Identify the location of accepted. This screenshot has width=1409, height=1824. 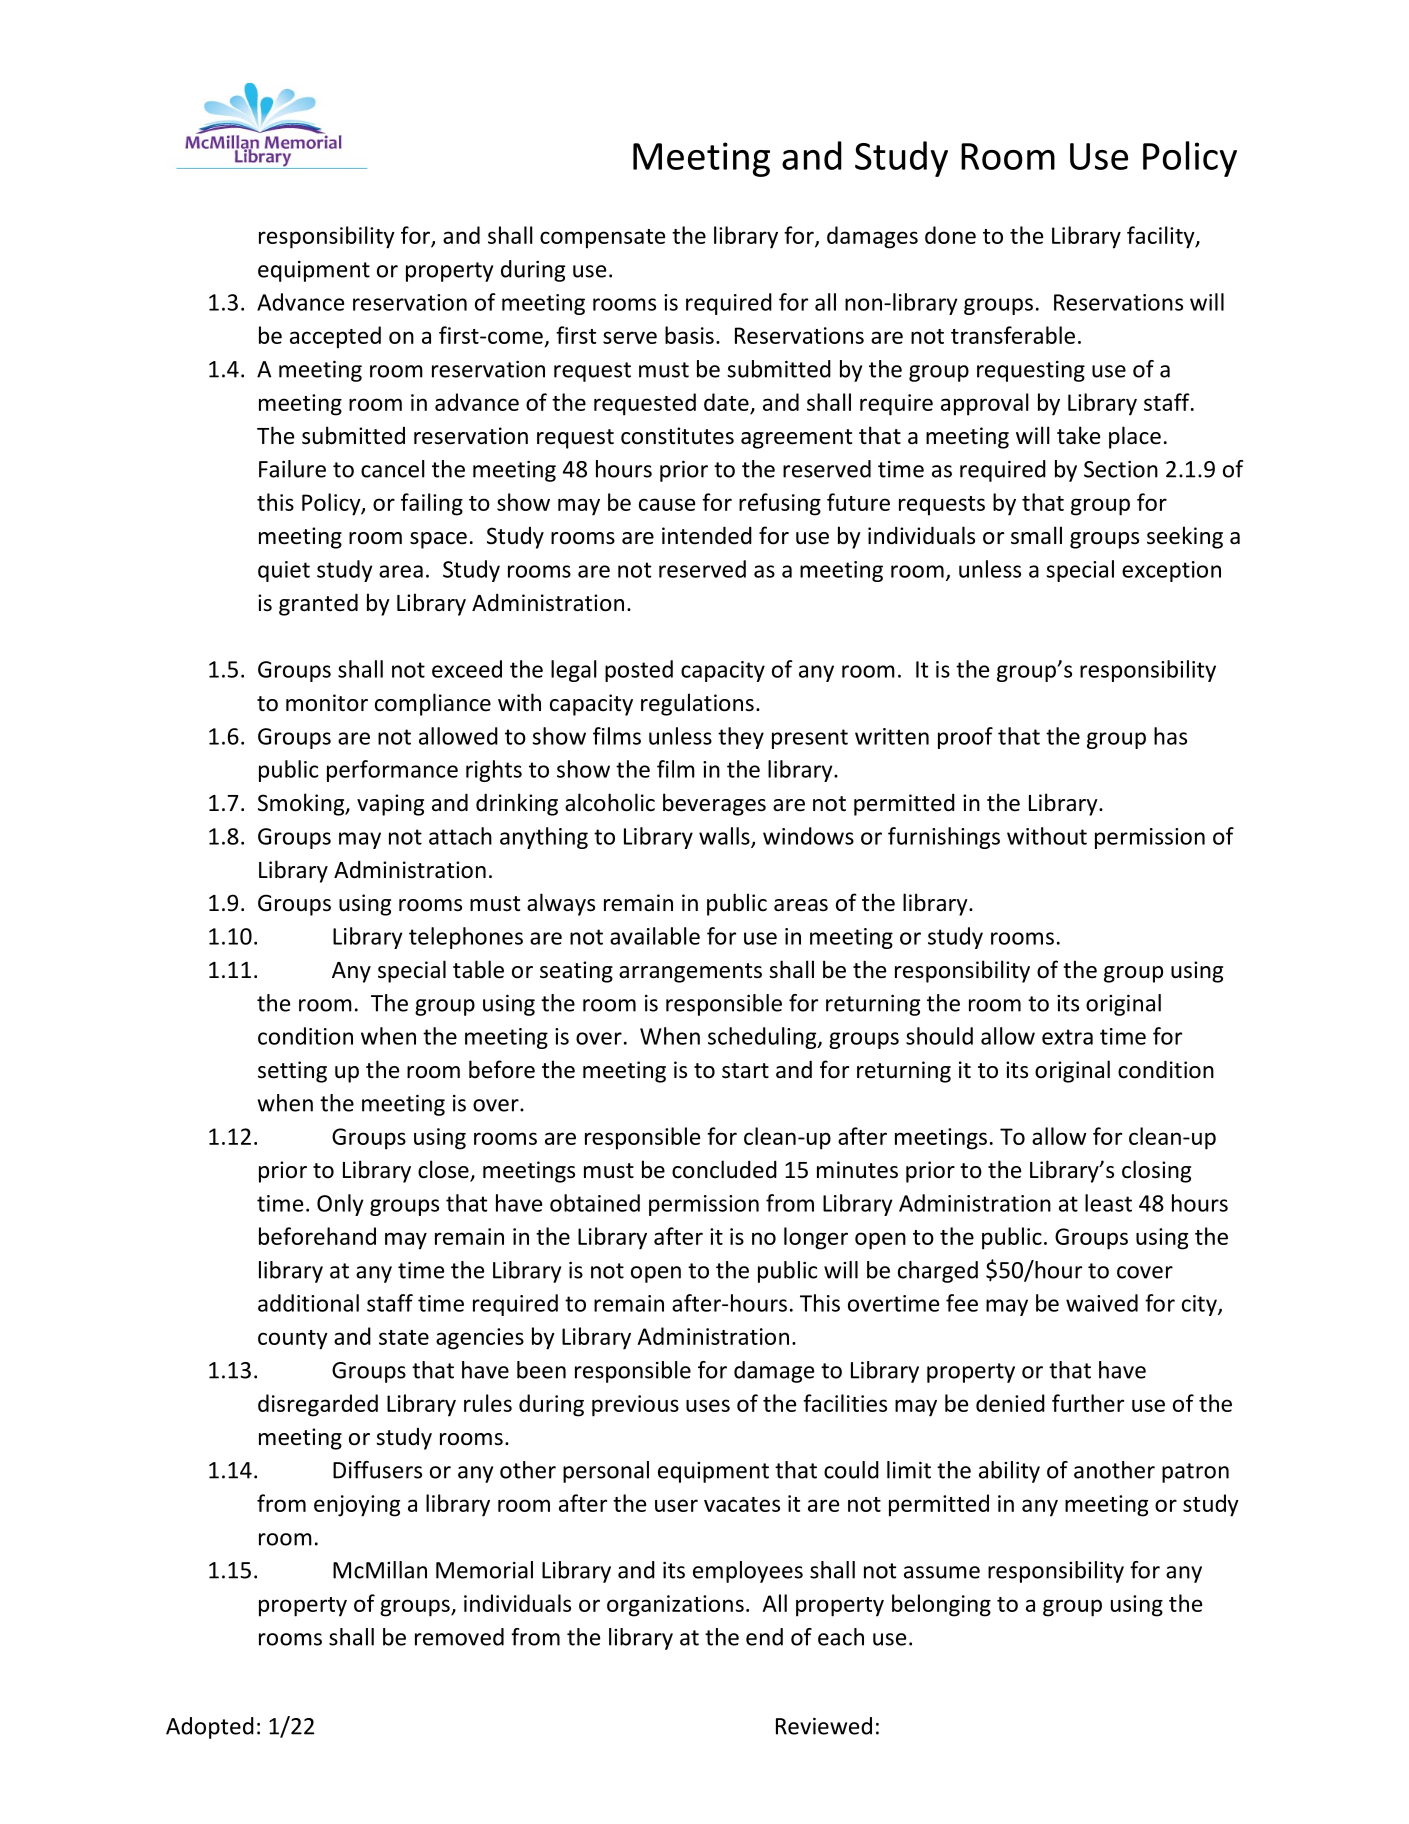
(335, 337).
